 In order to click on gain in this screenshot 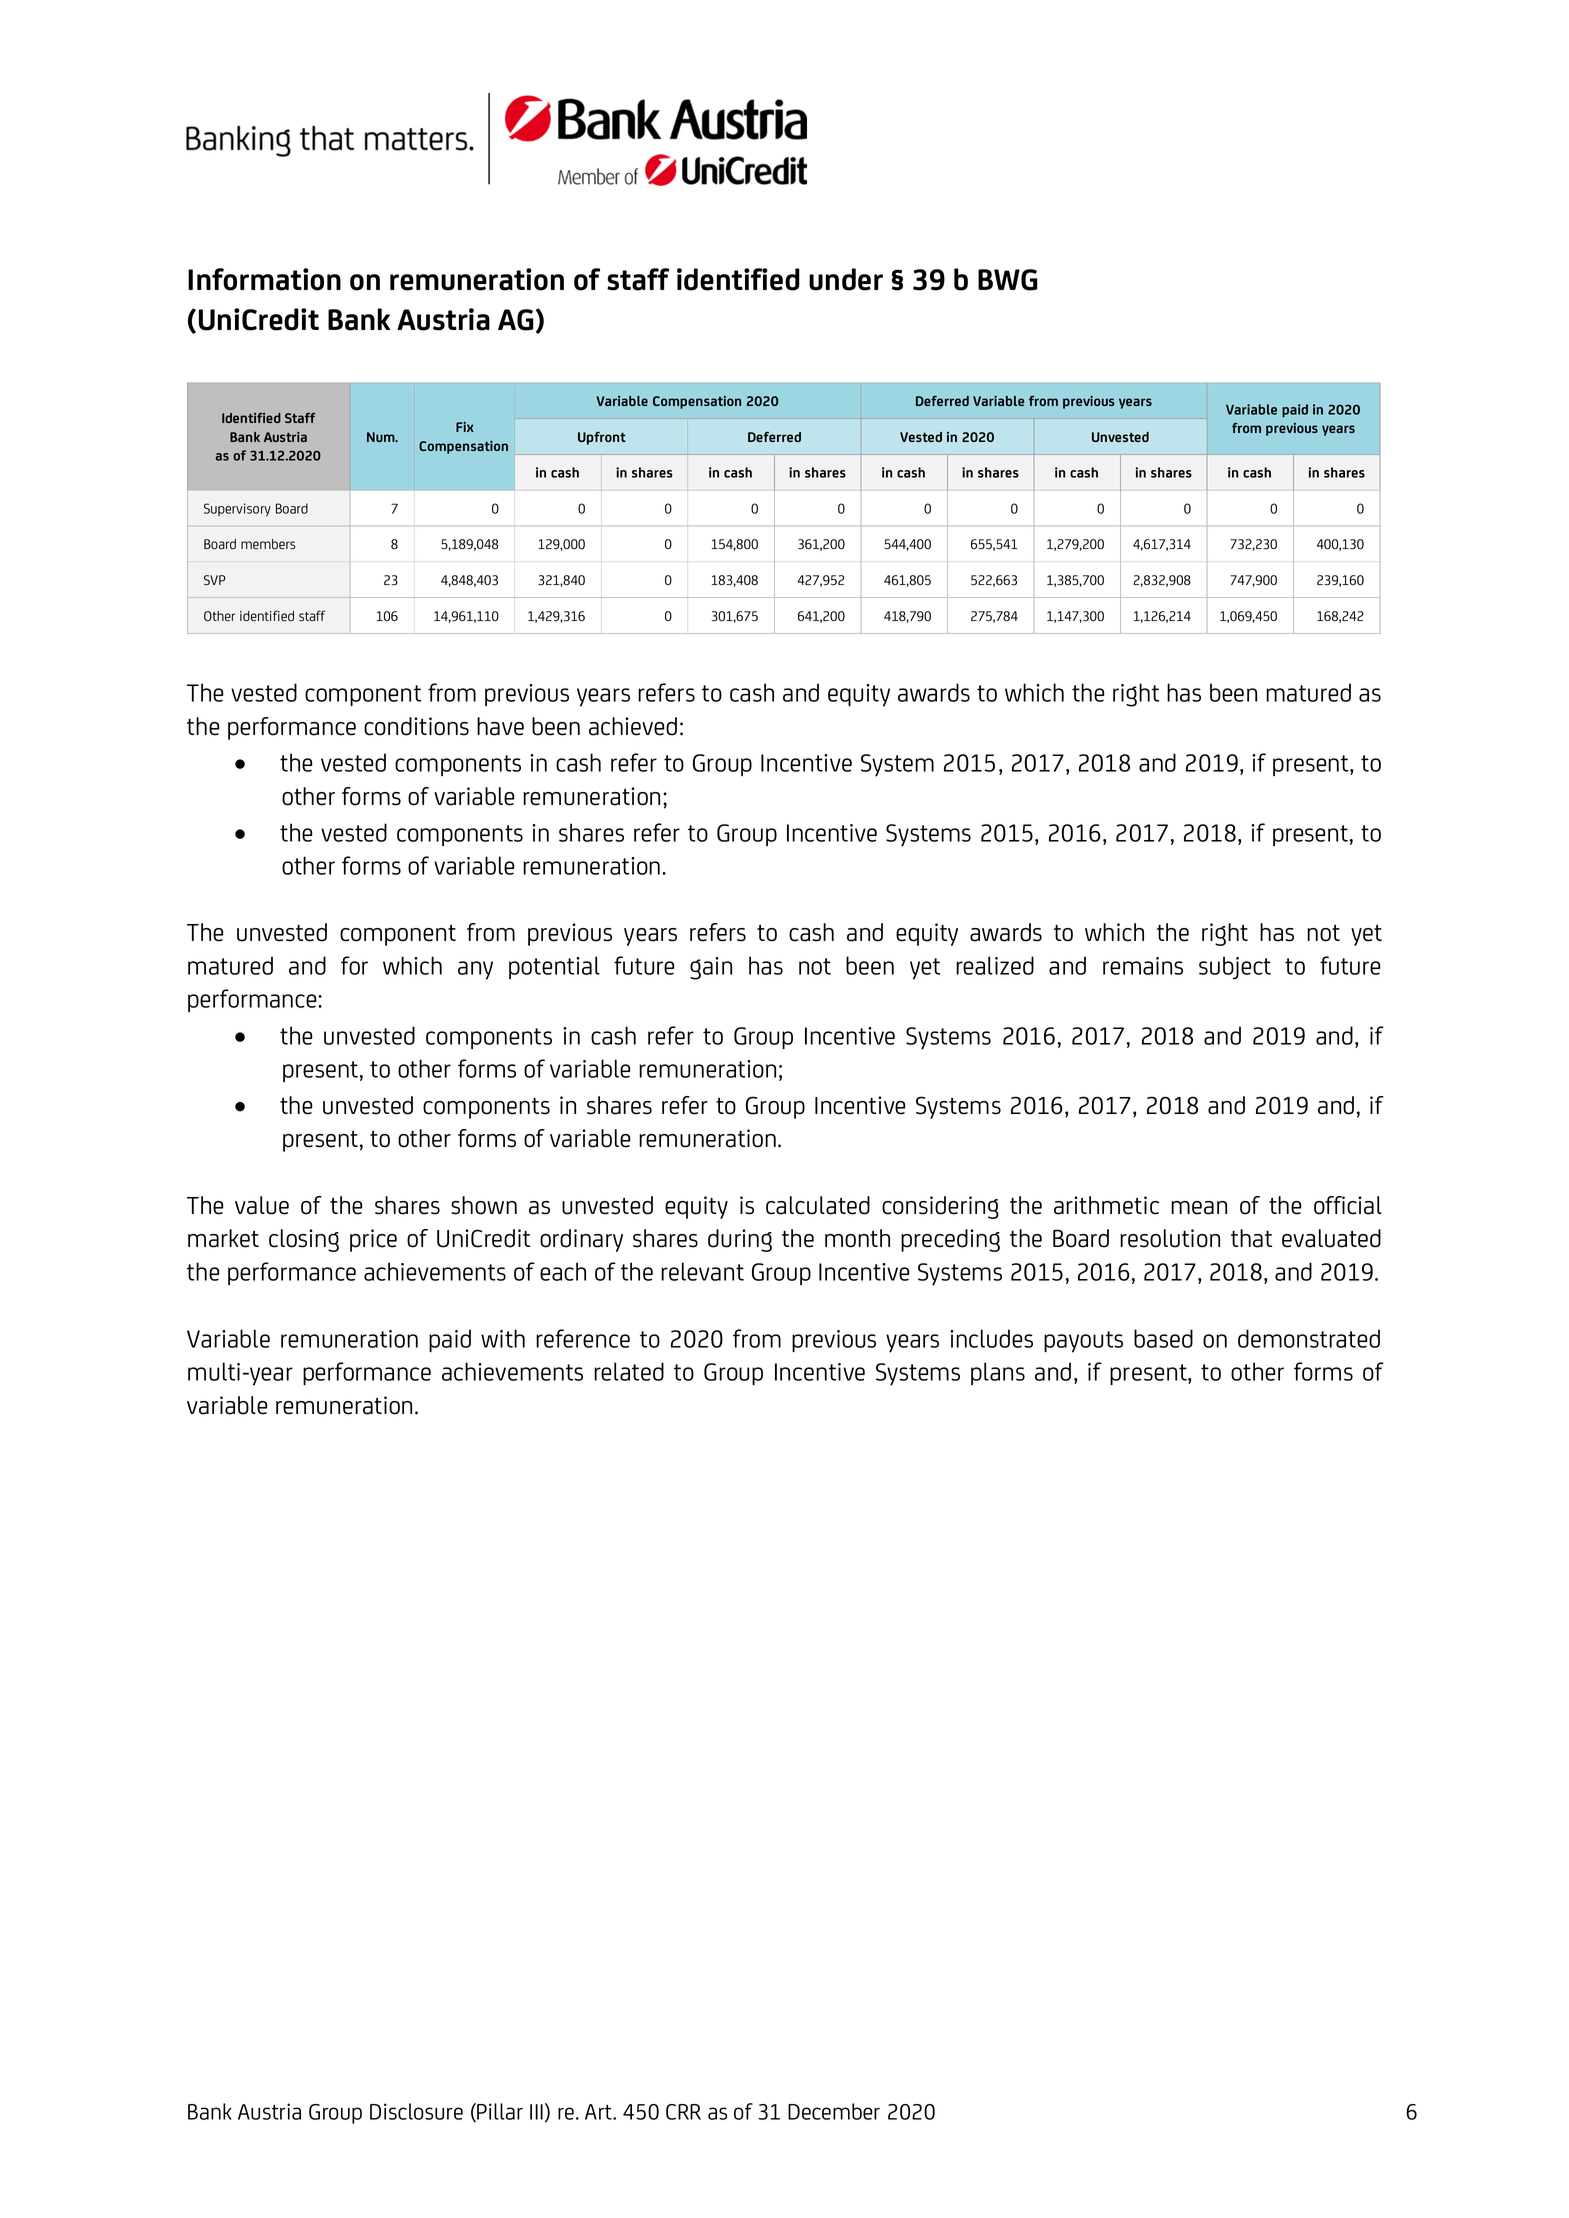, I will do `click(711, 968)`.
